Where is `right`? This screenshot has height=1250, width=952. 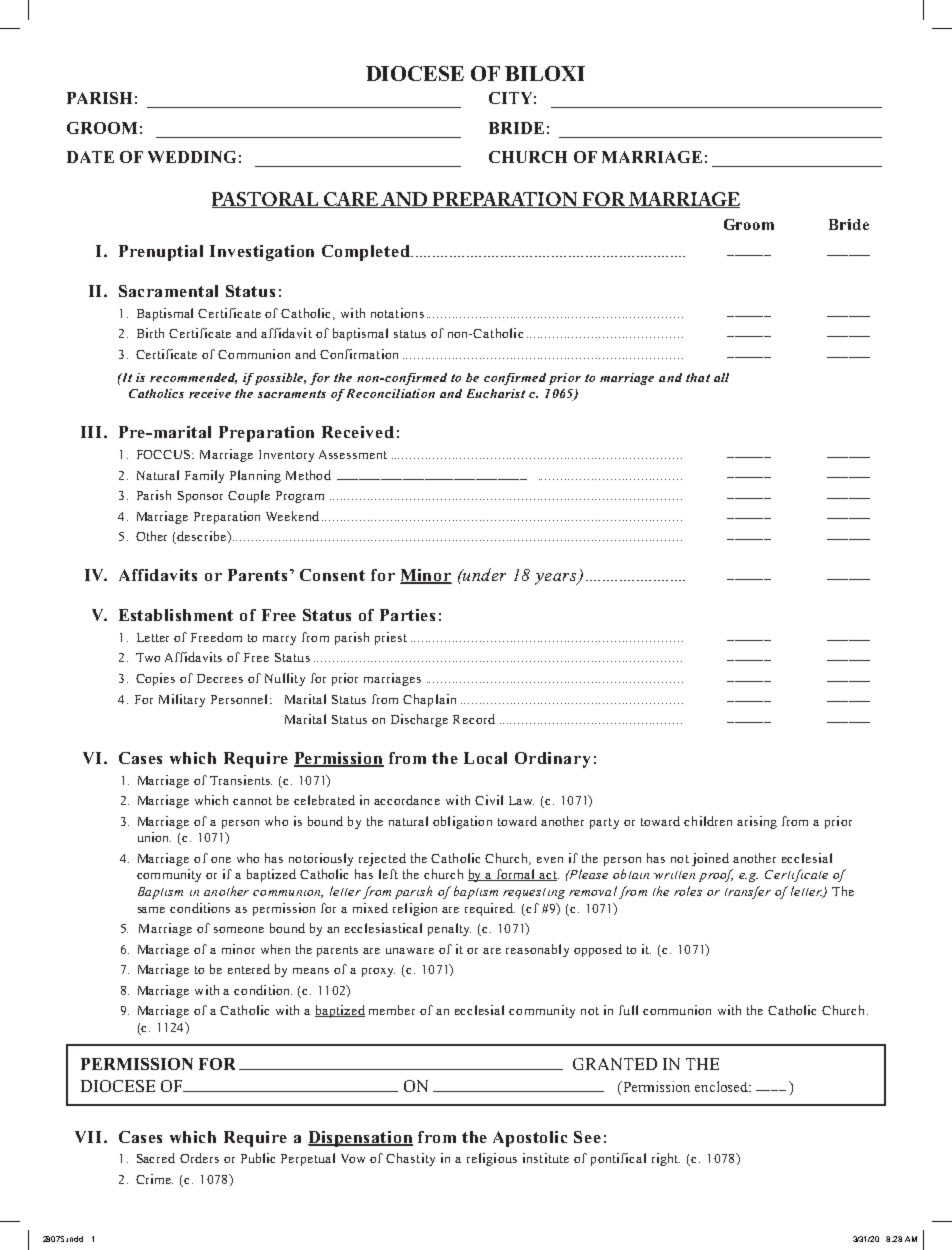 right is located at coordinates (666, 1159).
